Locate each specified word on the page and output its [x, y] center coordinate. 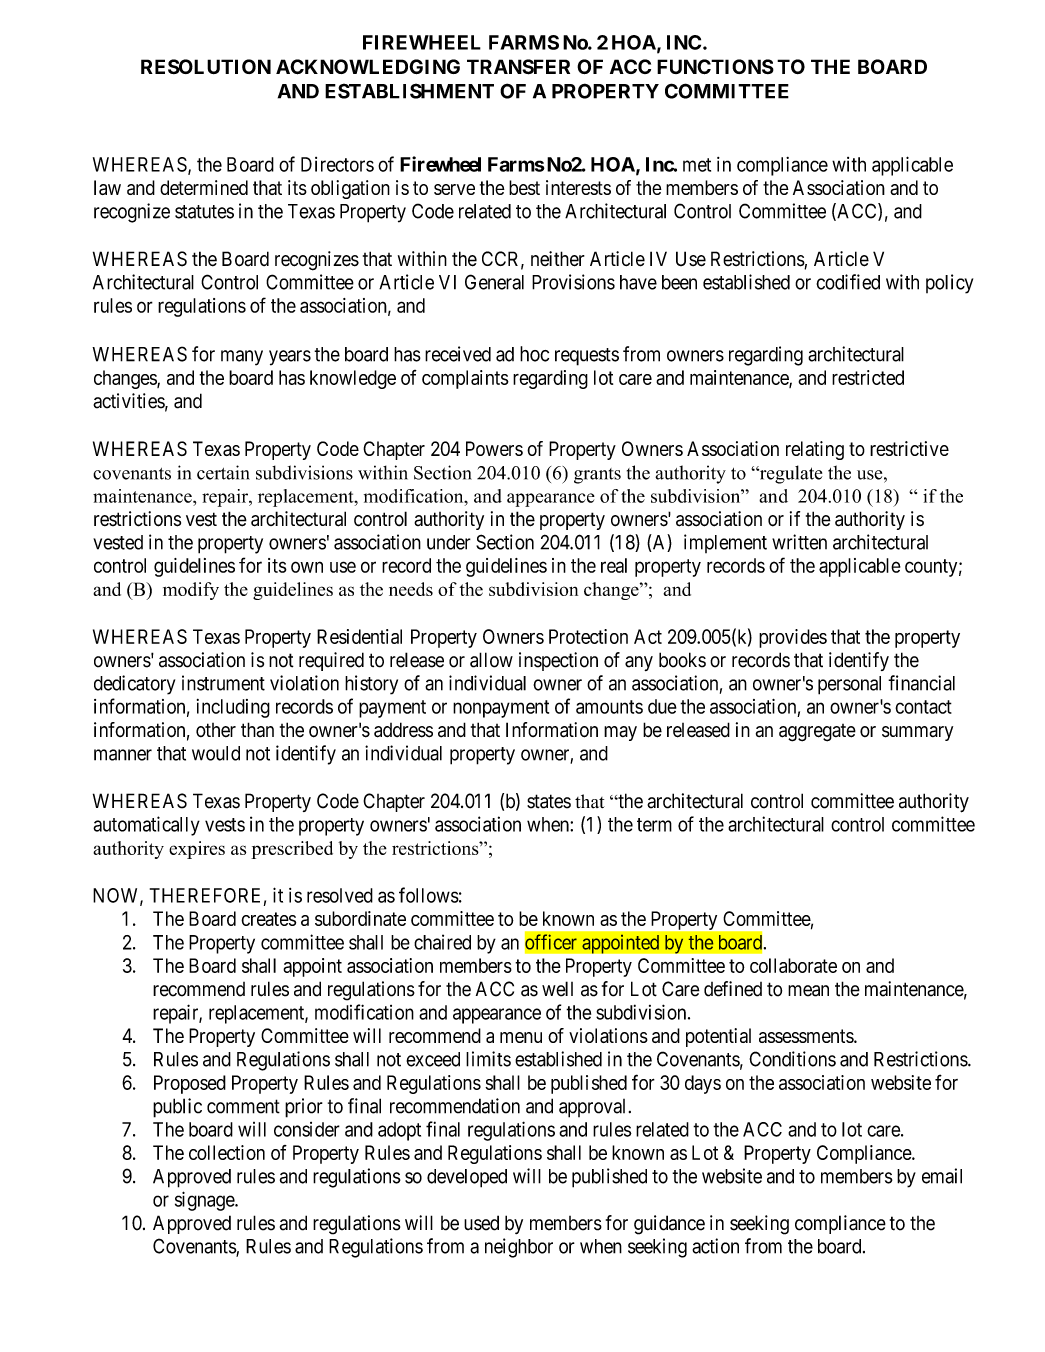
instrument [223, 683]
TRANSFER [518, 67]
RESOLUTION [206, 66]
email [942, 1176]
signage [205, 1201]
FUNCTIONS [715, 67]
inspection [558, 661]
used [481, 1223]
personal [849, 685]
